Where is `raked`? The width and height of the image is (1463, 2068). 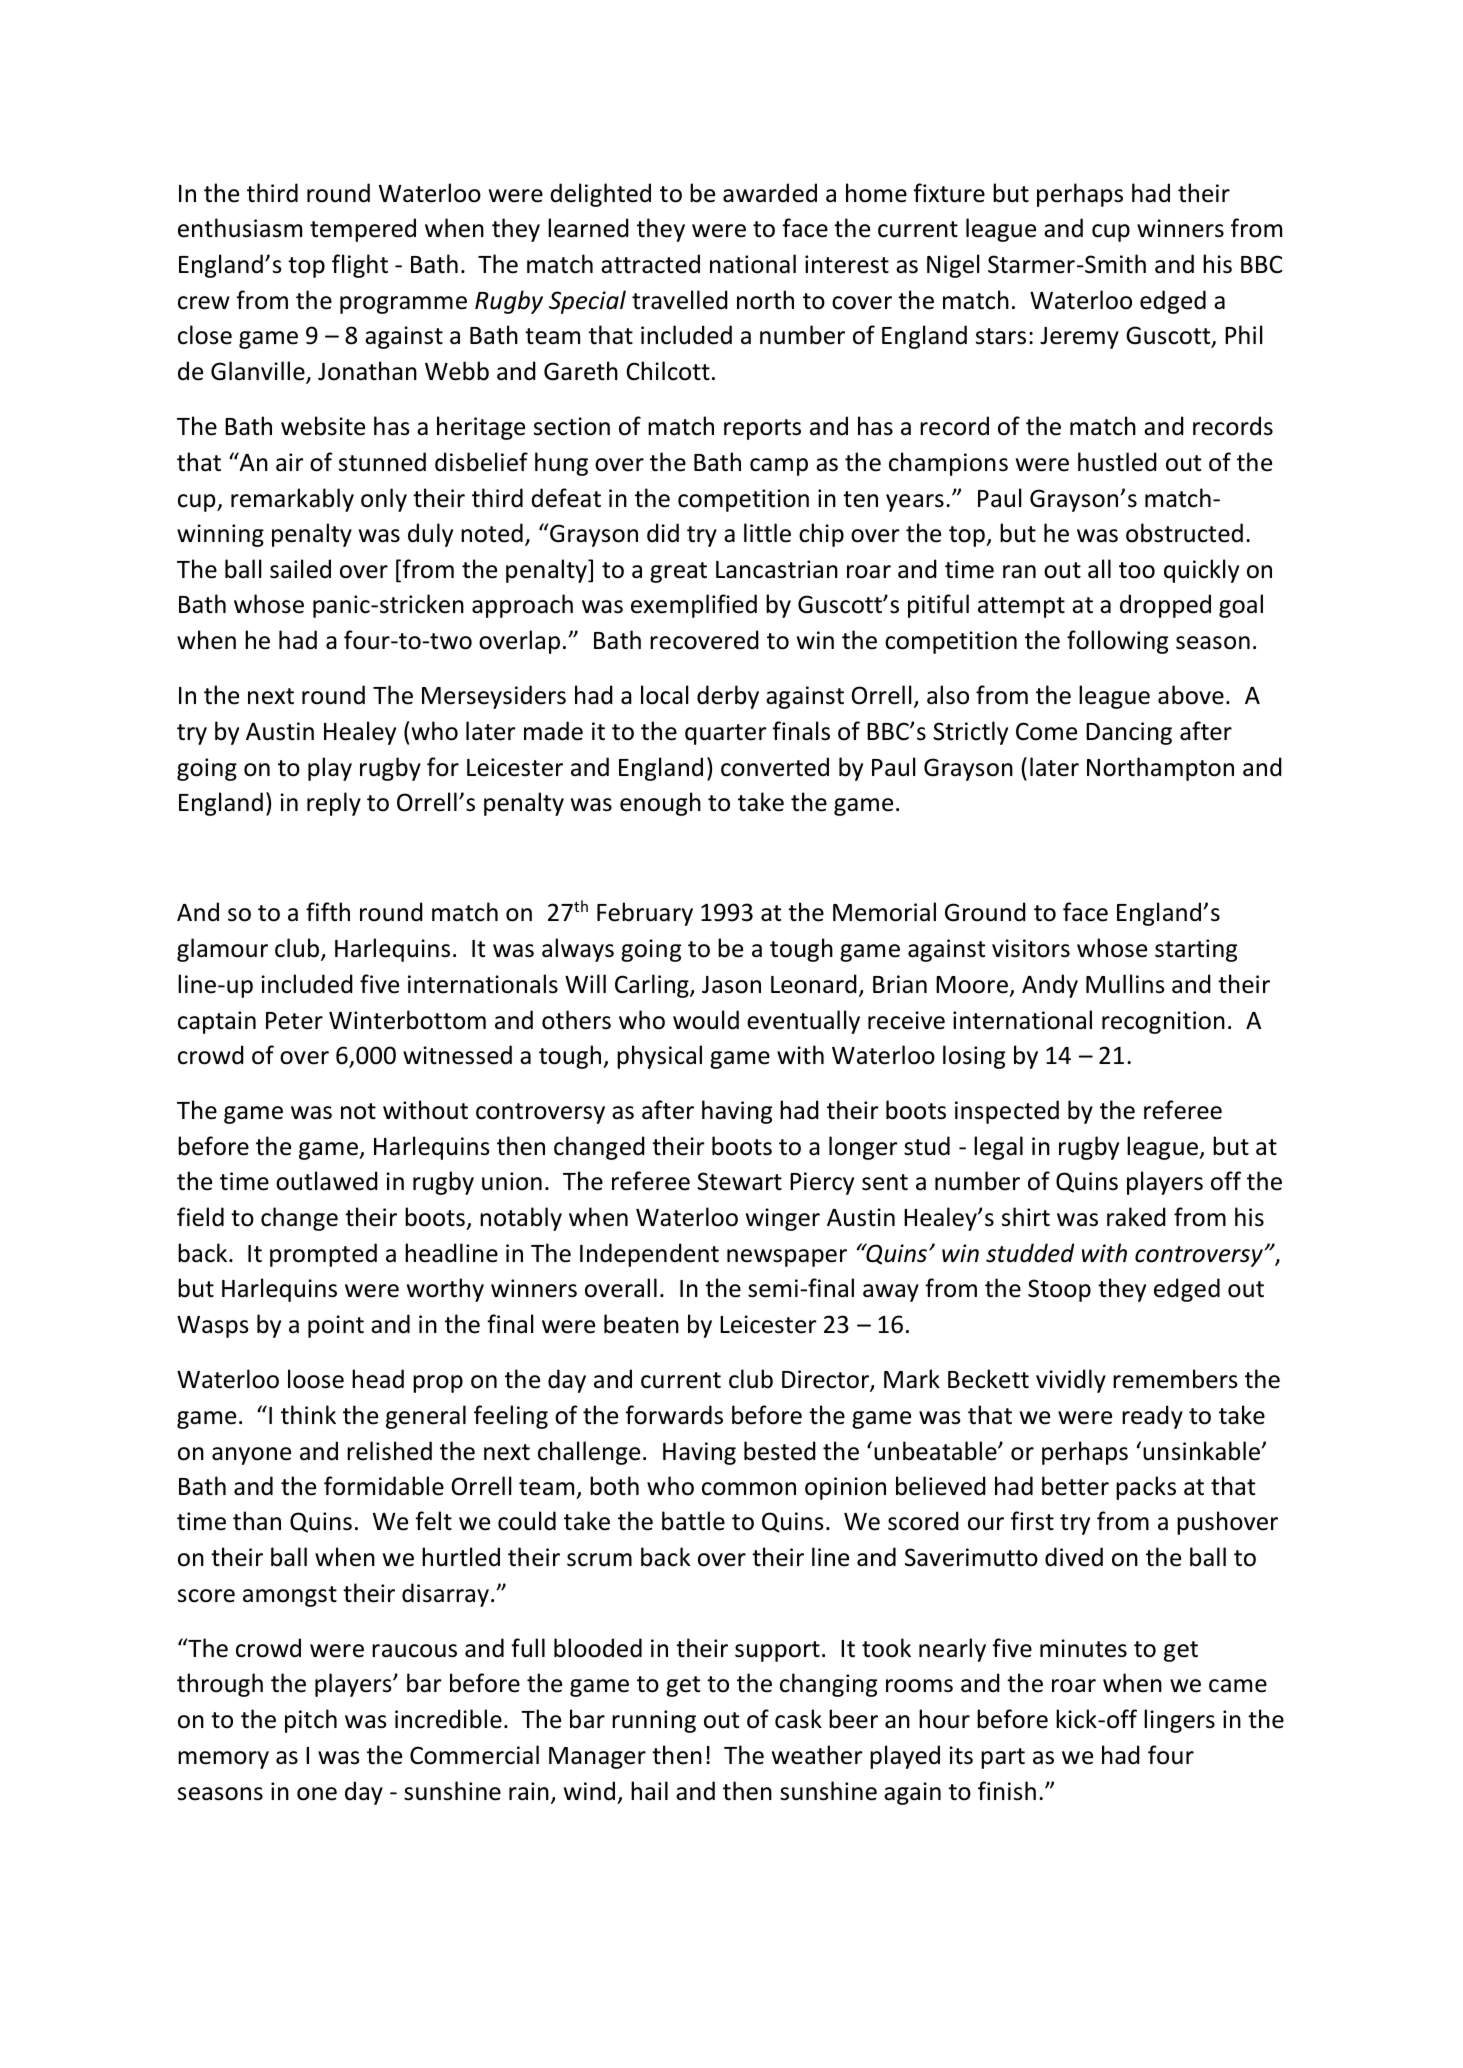
raked is located at coordinates (1136, 1217).
